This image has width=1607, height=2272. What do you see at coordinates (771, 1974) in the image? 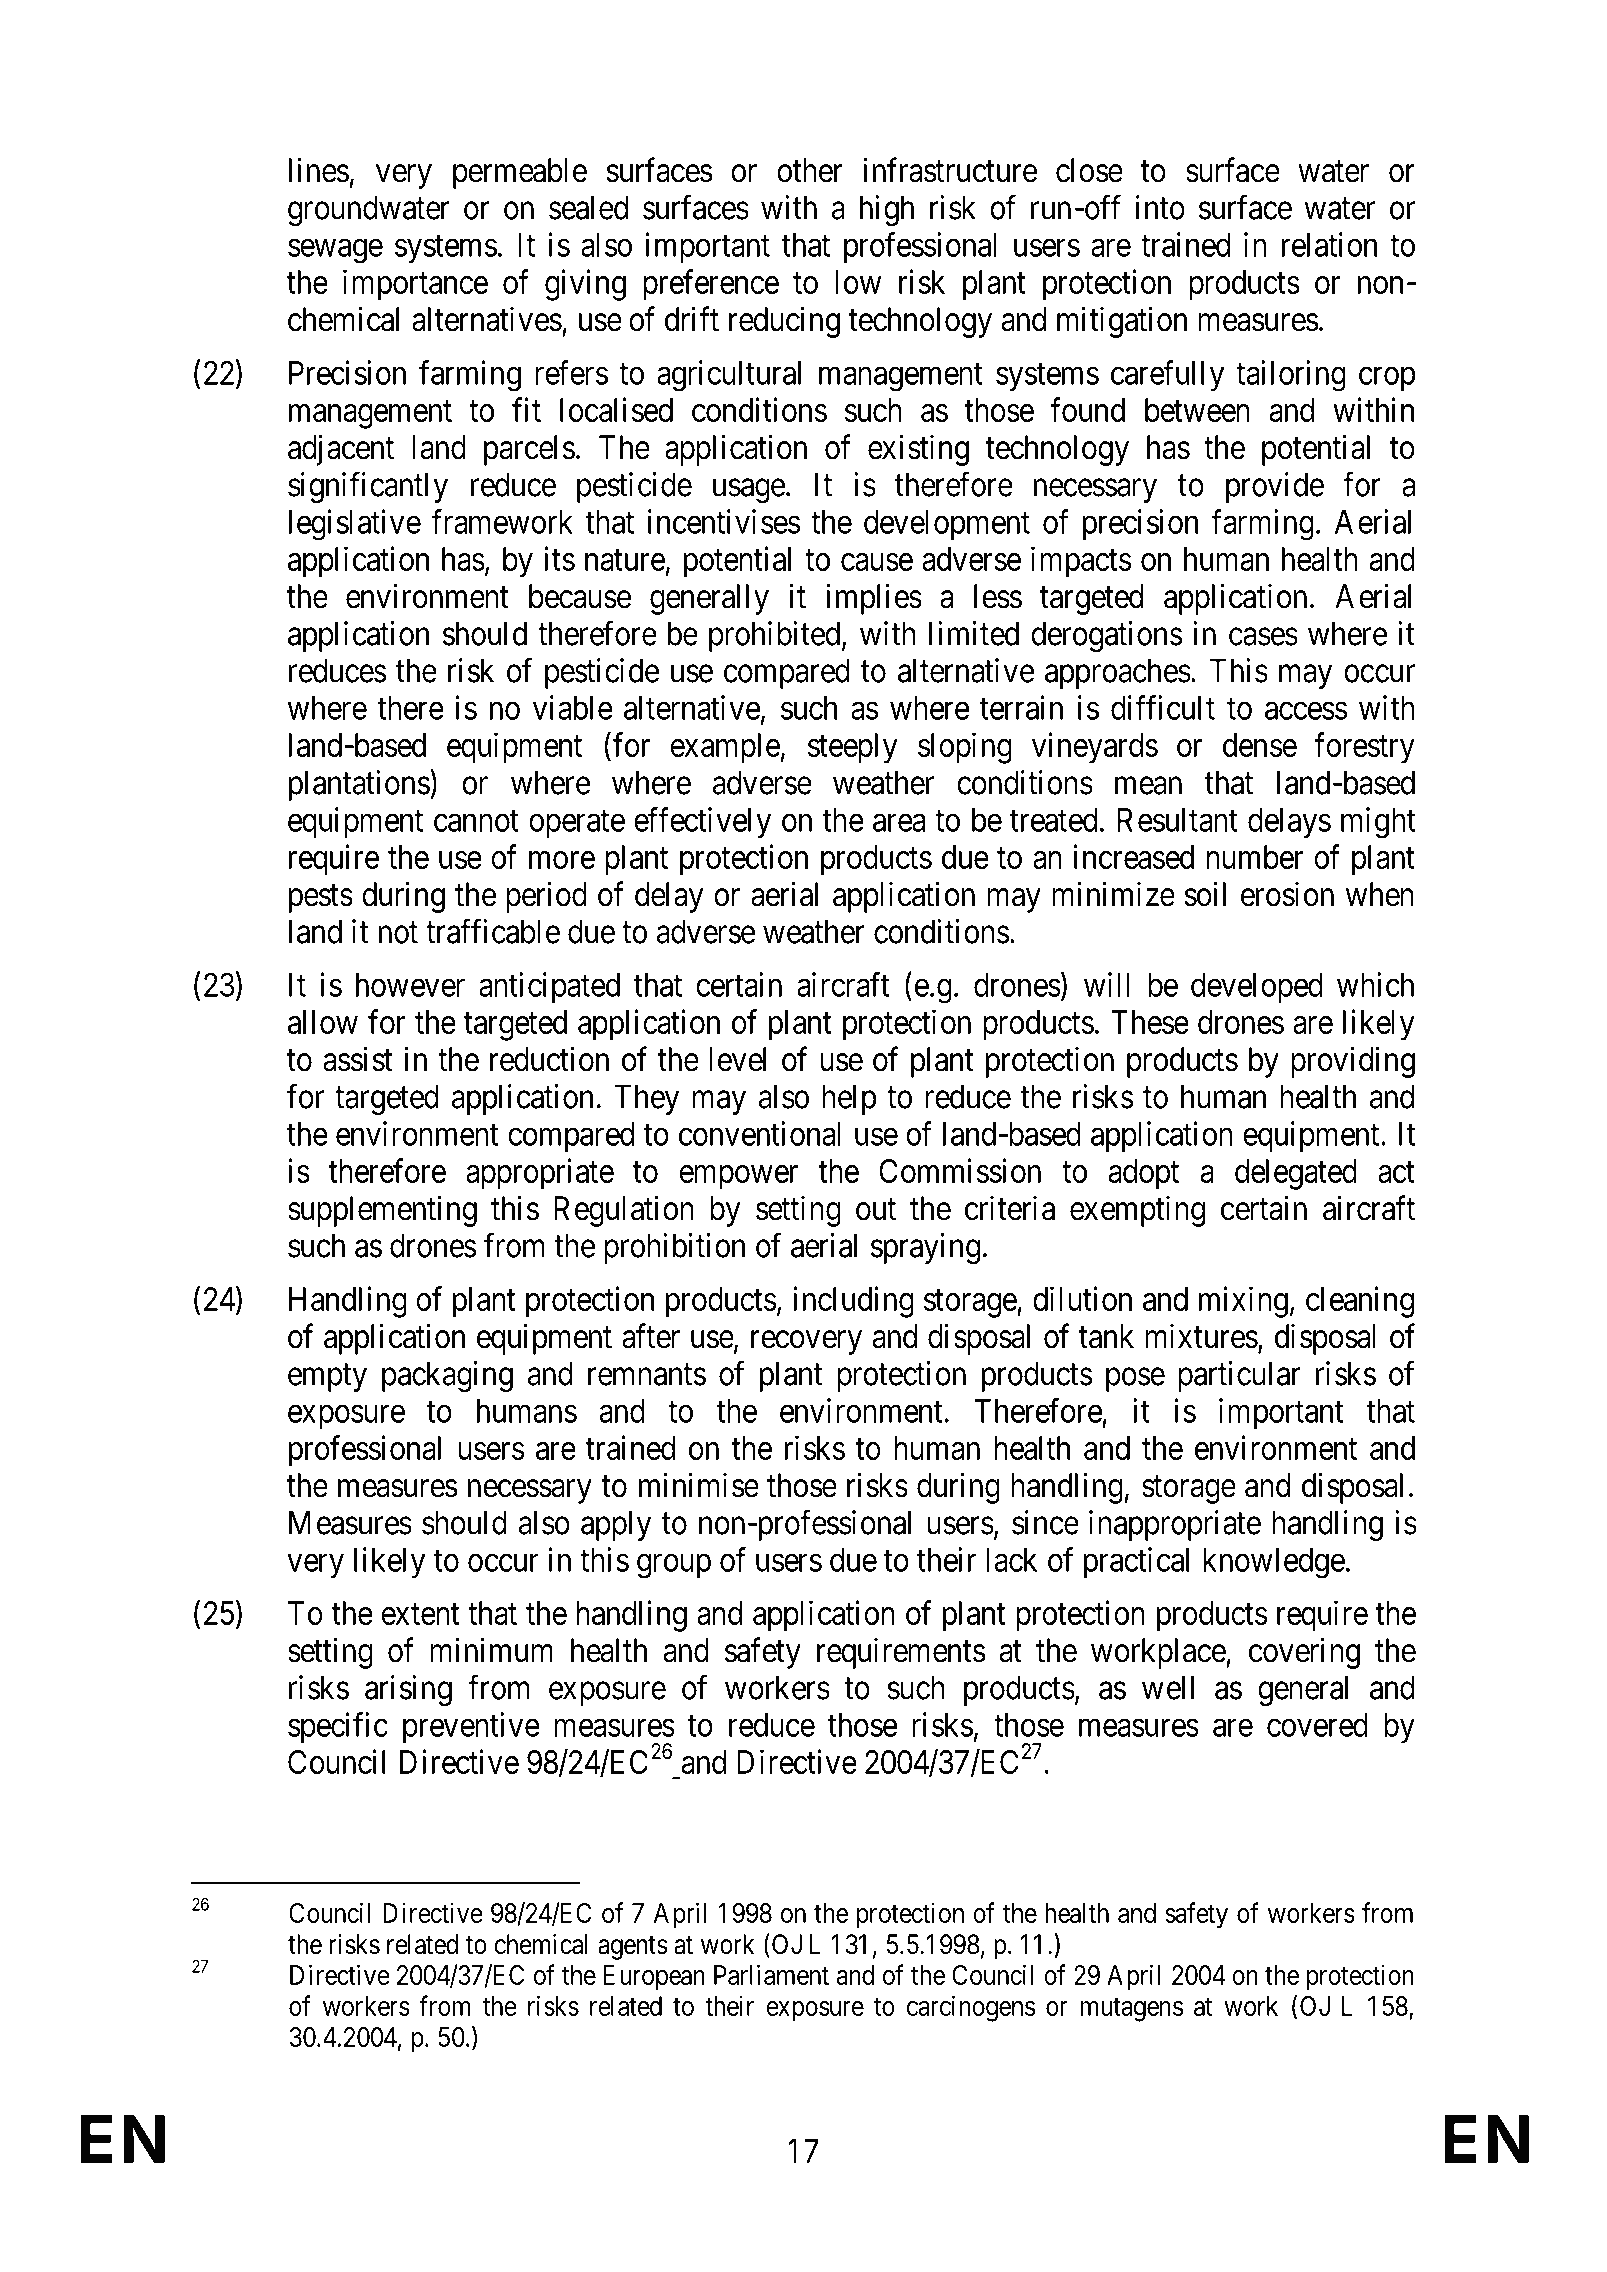
I see `Parliament` at bounding box center [771, 1974].
